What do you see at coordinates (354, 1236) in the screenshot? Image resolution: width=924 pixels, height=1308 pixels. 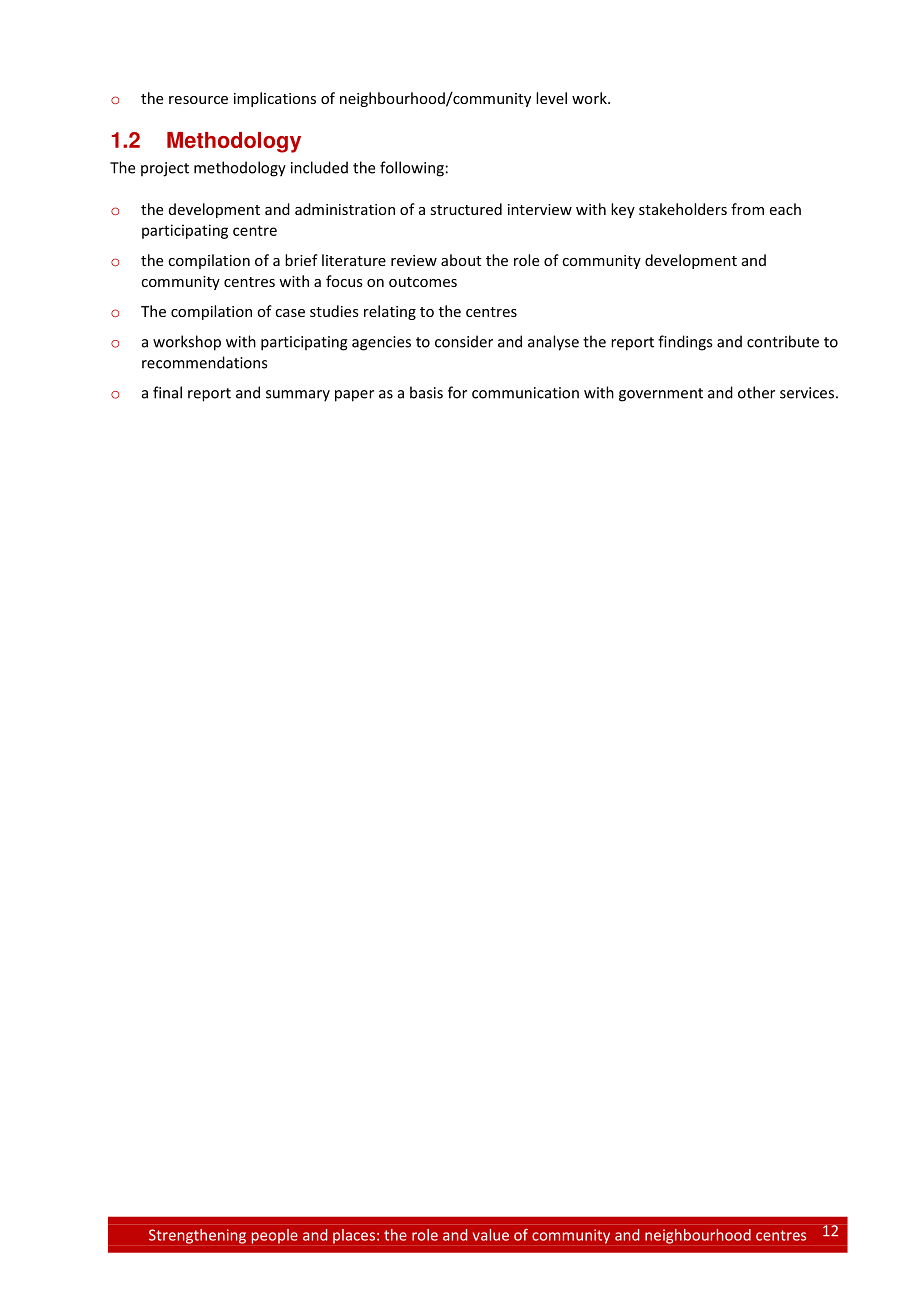 I see `places` at bounding box center [354, 1236].
